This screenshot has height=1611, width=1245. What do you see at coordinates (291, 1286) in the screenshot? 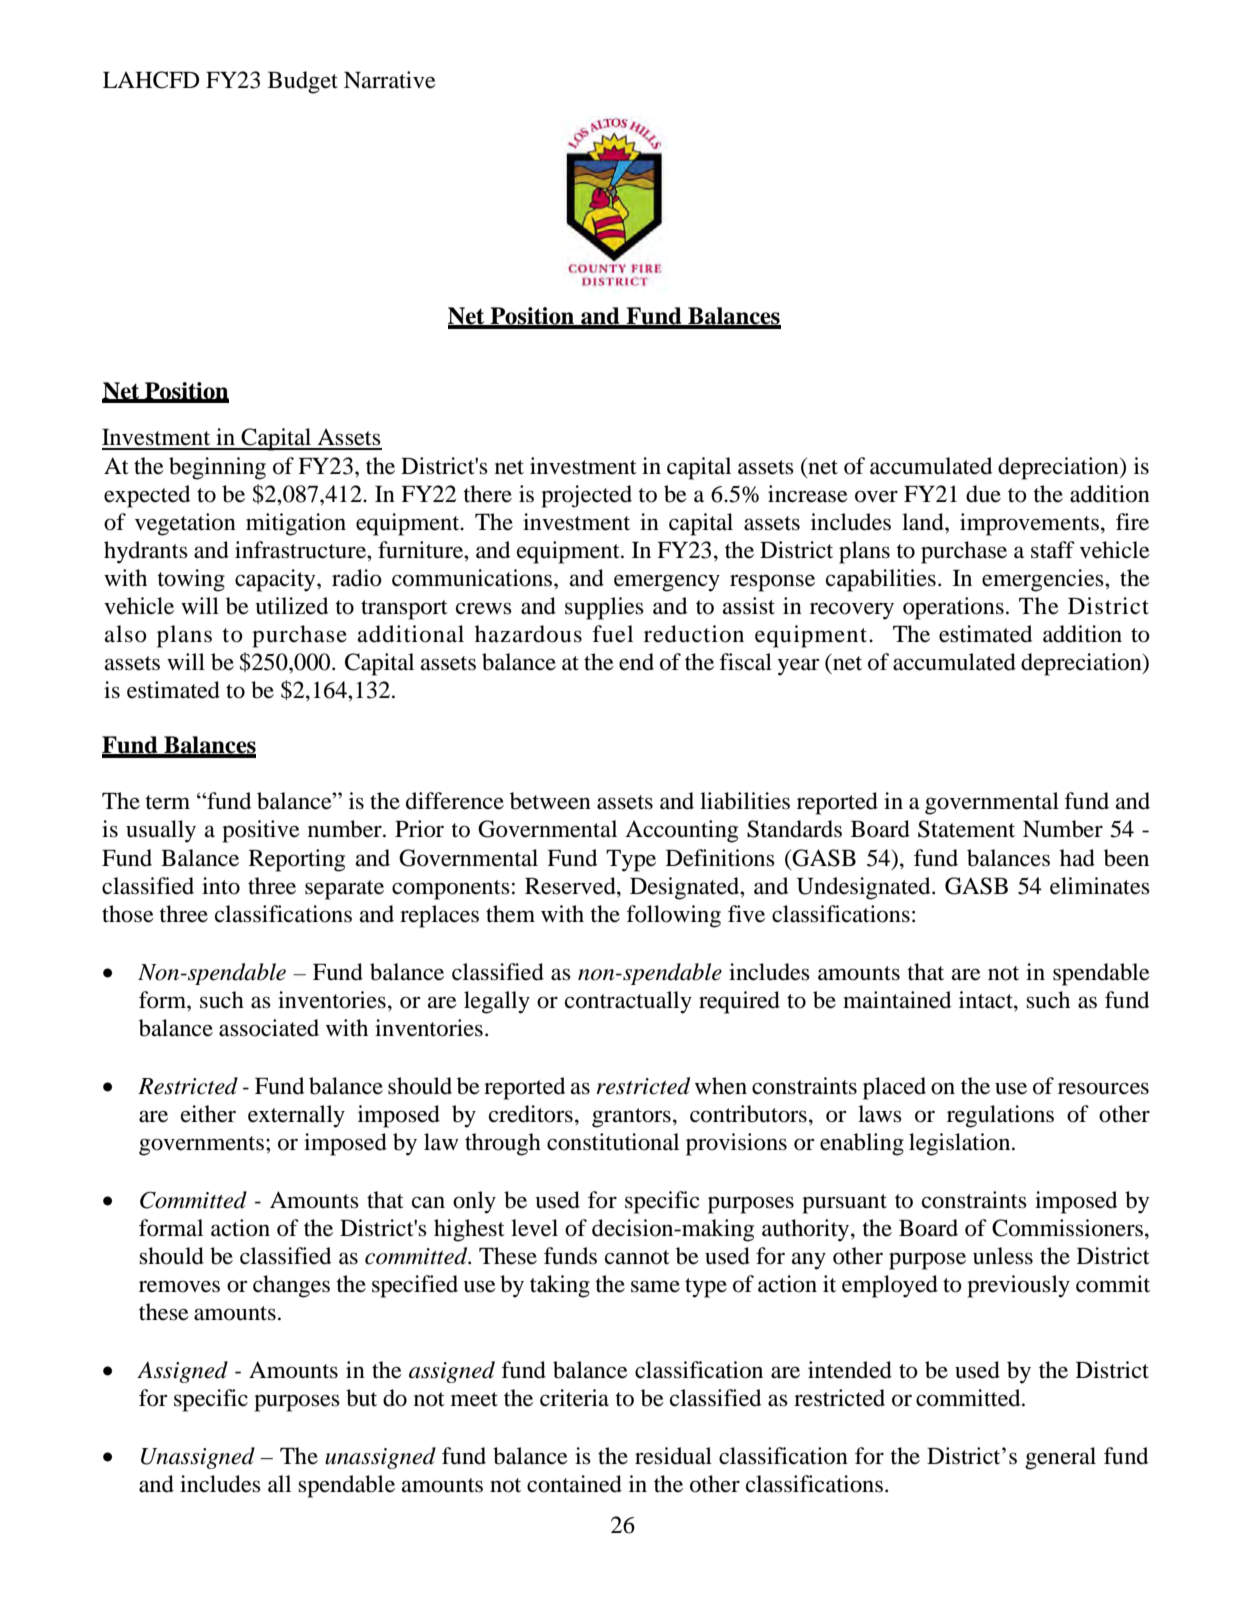
I see `changes` at bounding box center [291, 1286].
